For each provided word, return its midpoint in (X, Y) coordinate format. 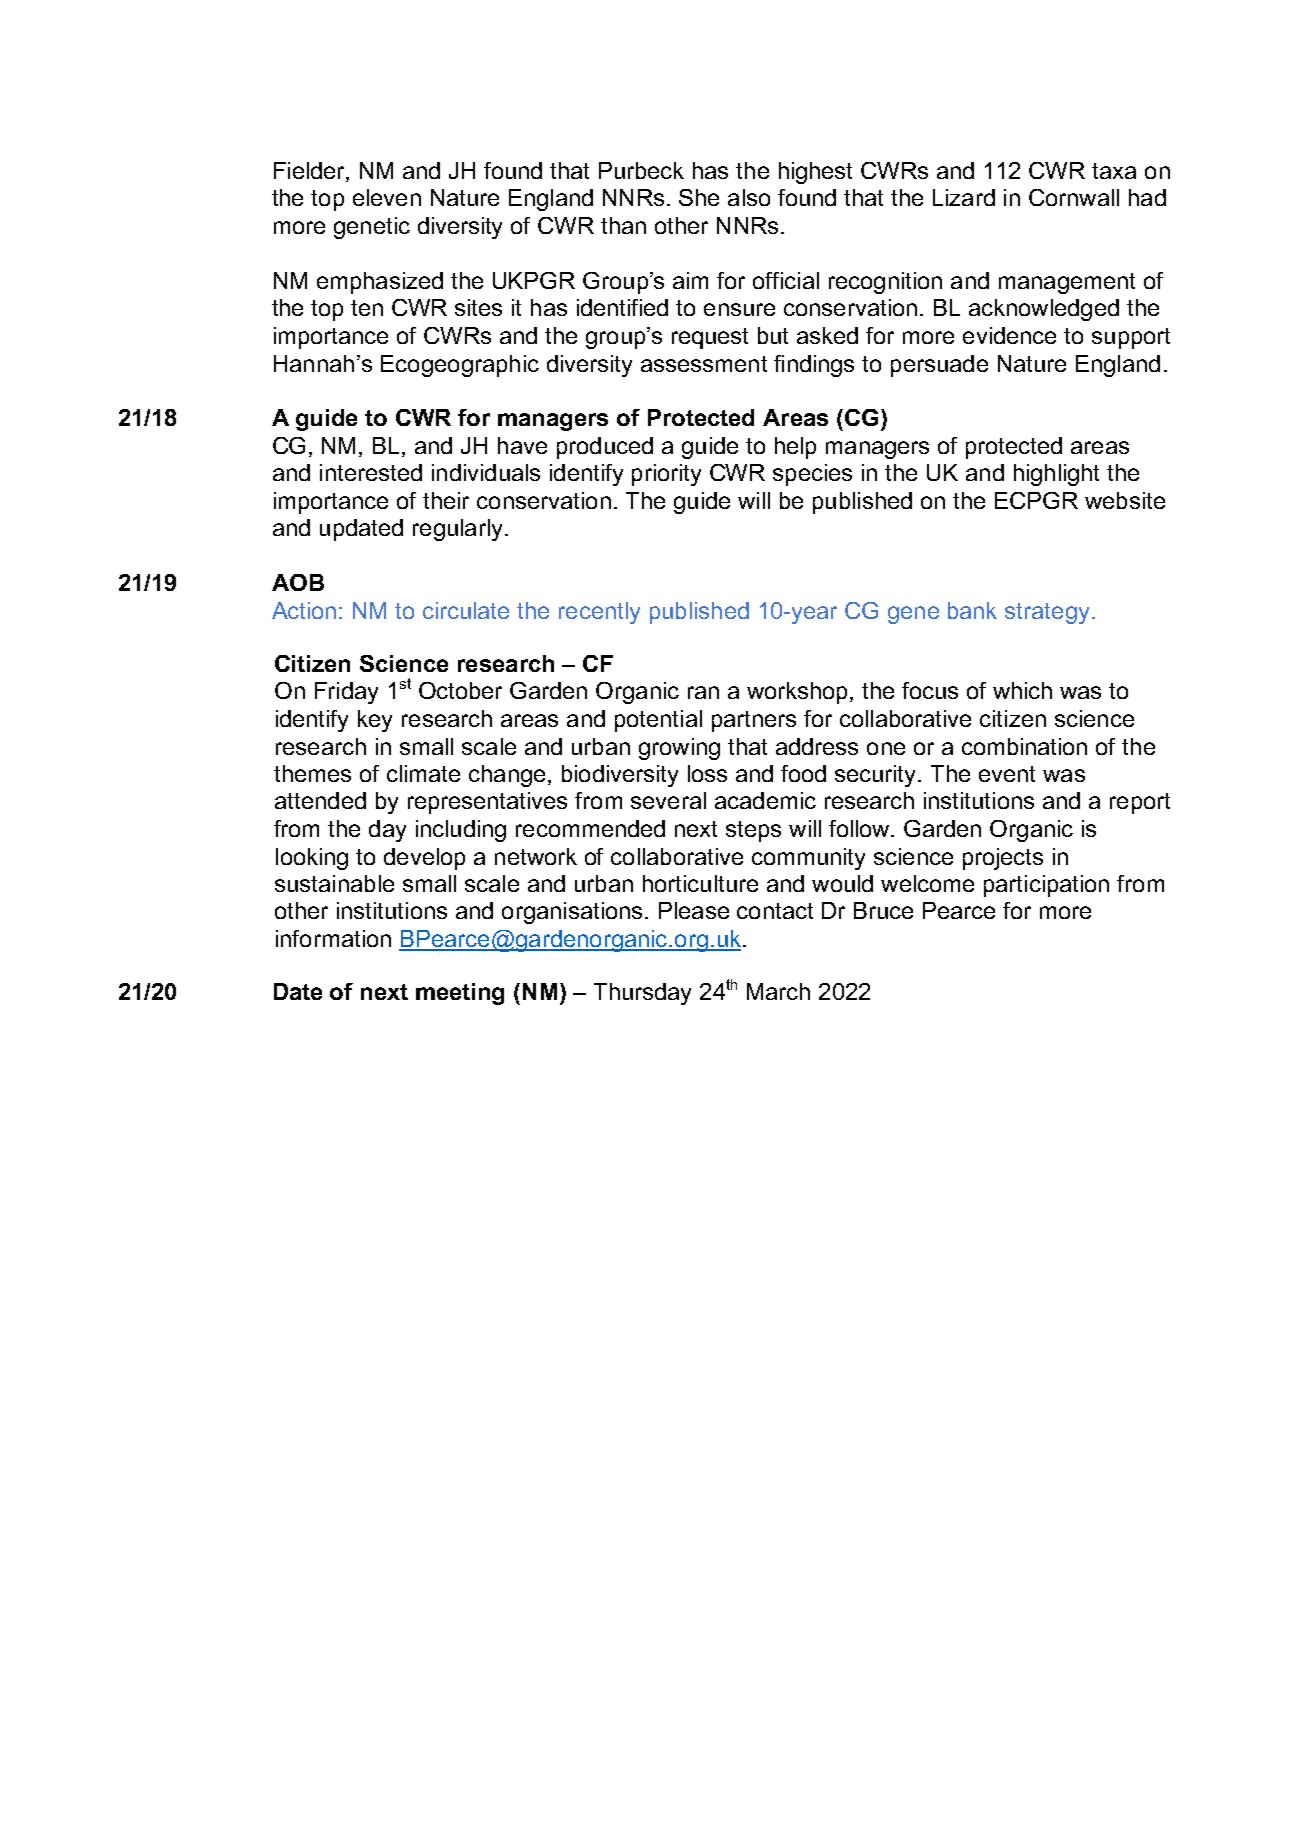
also (749, 197)
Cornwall (1074, 197)
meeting (460, 994)
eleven (387, 197)
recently (599, 613)
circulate (466, 610)
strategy (1047, 613)
